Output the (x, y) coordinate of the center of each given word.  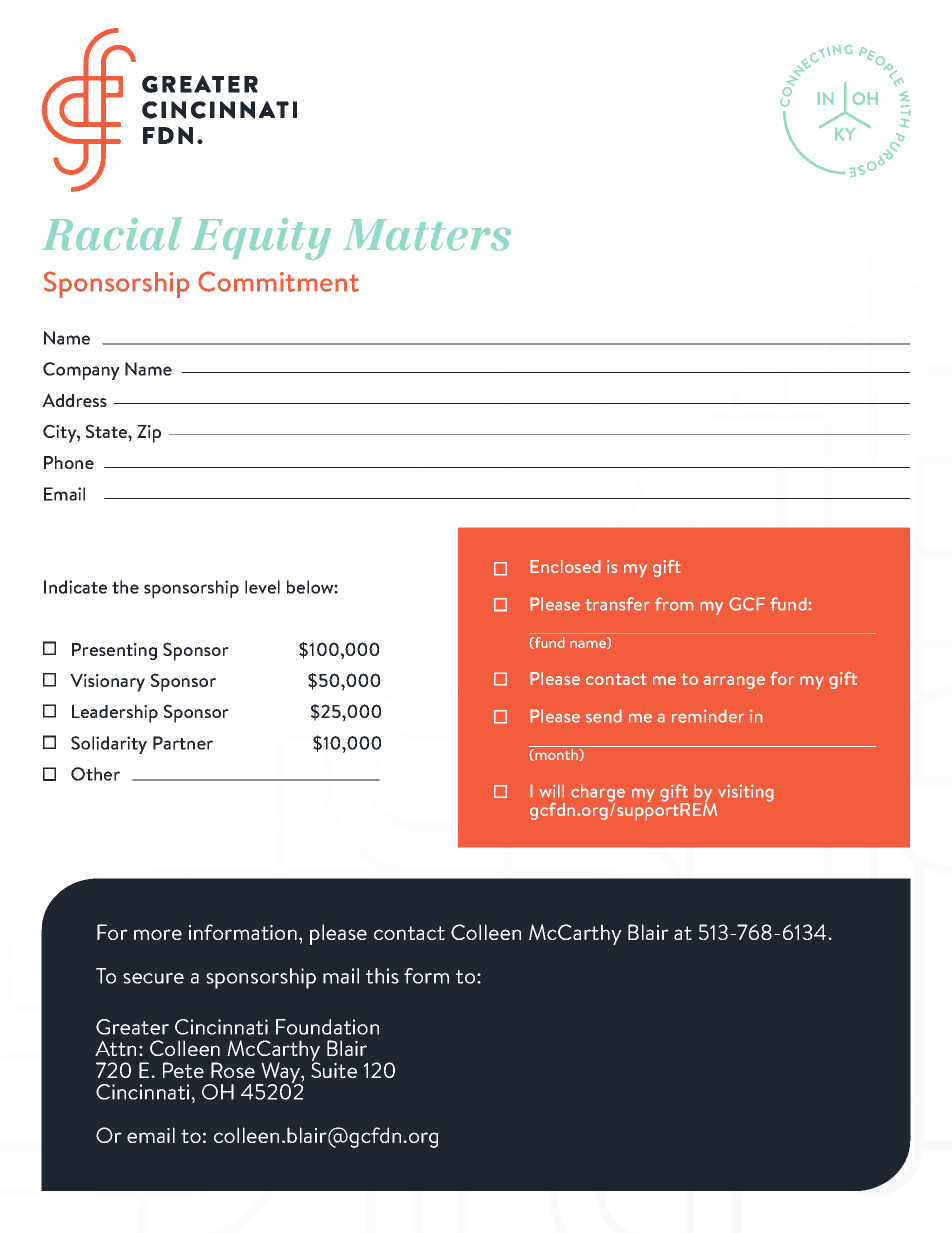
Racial (112, 233)
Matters (427, 234)
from (674, 604)
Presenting (114, 651)
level (262, 587)
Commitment (278, 281)
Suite (334, 1069)
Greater (132, 1027)
